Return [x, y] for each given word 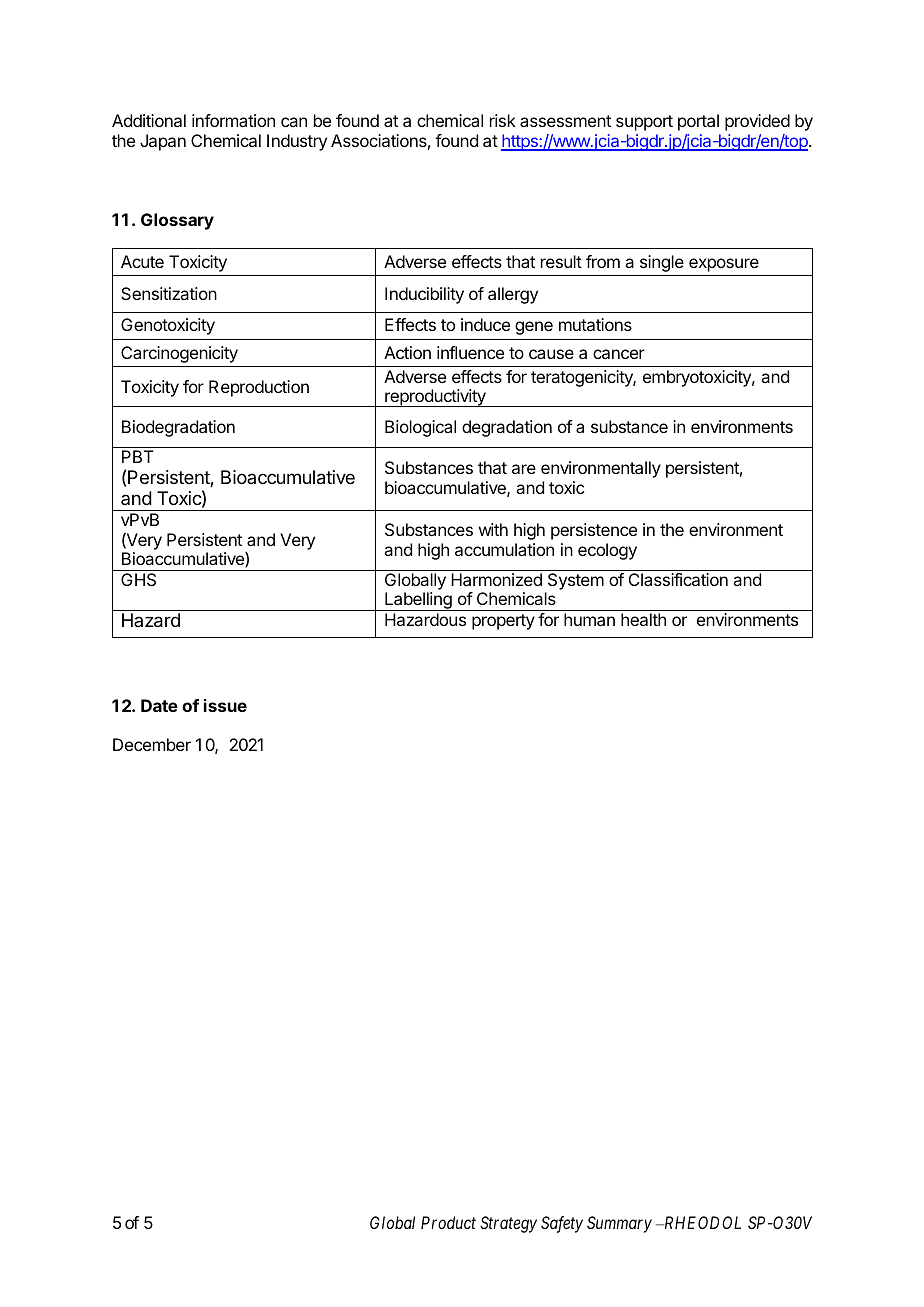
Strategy [508, 1224]
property [503, 622]
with [493, 529]
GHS [138, 579]
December [152, 744]
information [233, 120]
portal [698, 122]
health [643, 619]
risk [503, 120]
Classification [678, 579]
